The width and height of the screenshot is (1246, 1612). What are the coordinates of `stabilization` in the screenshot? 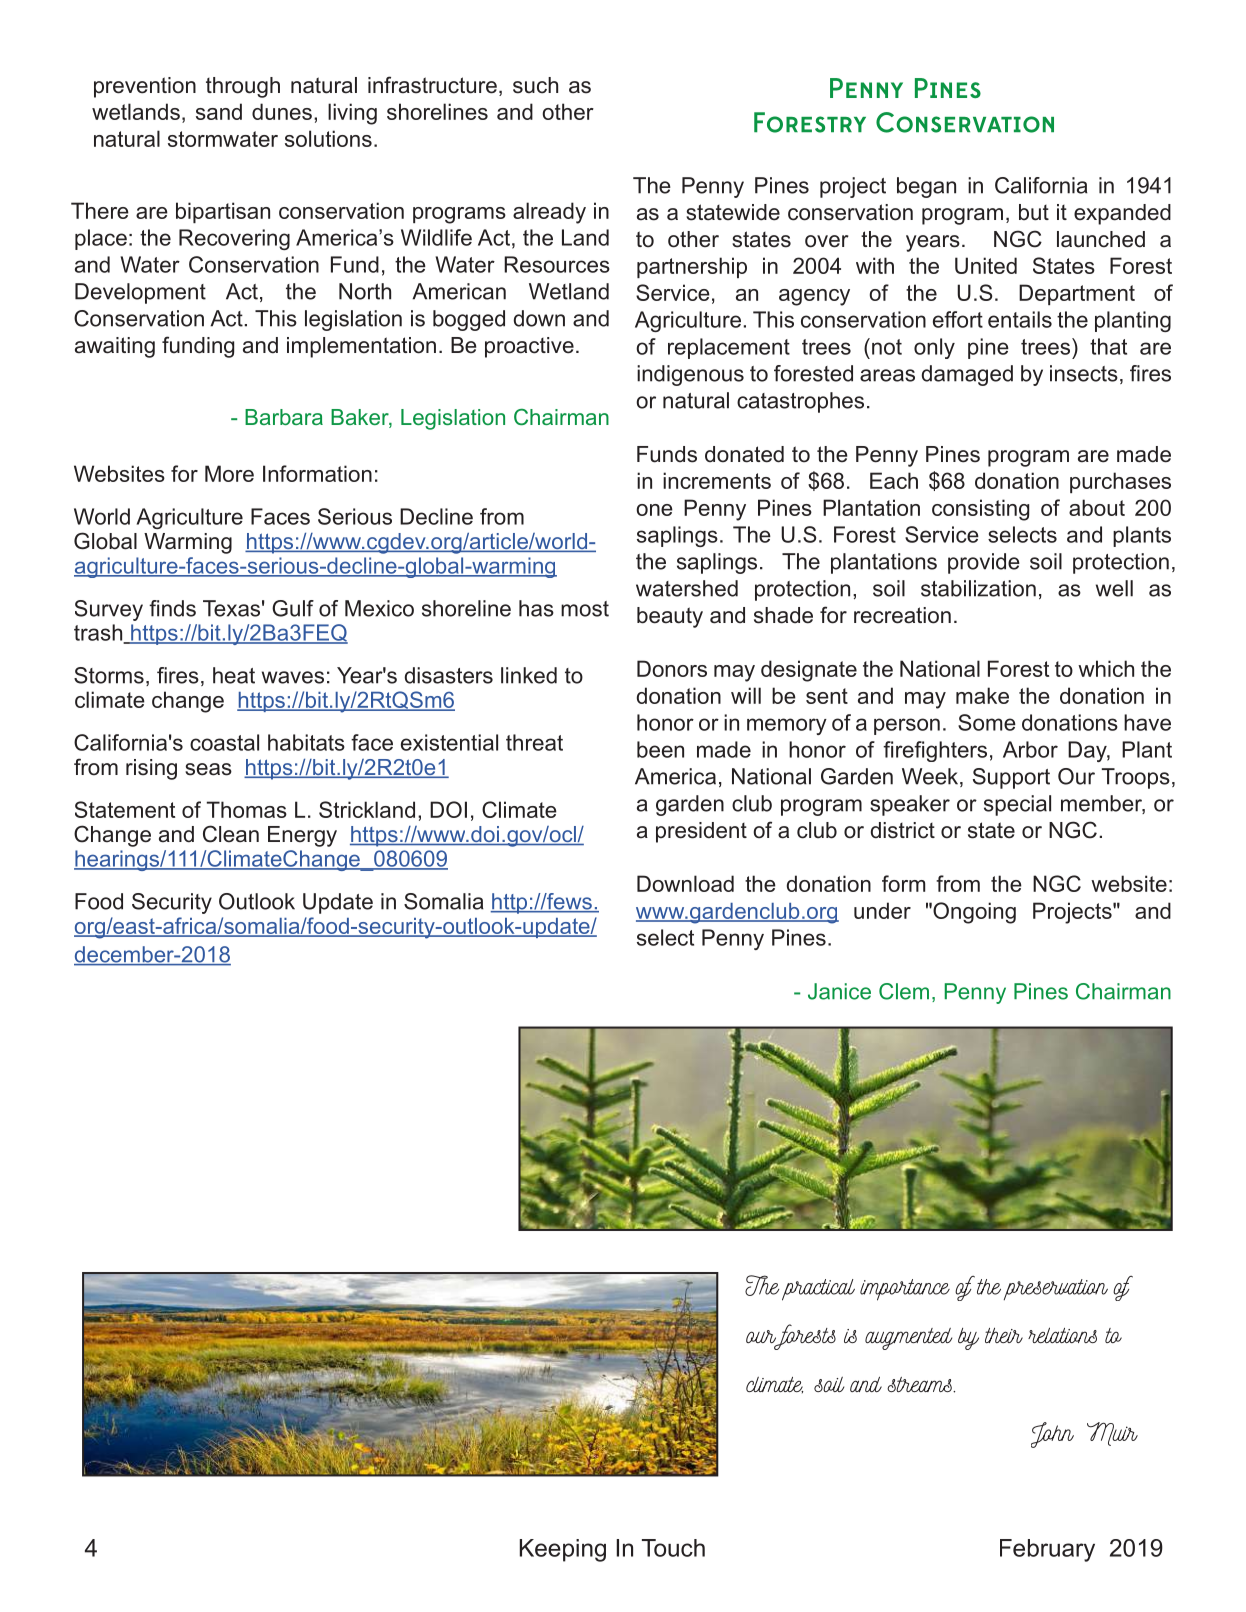 It's located at (978, 588).
